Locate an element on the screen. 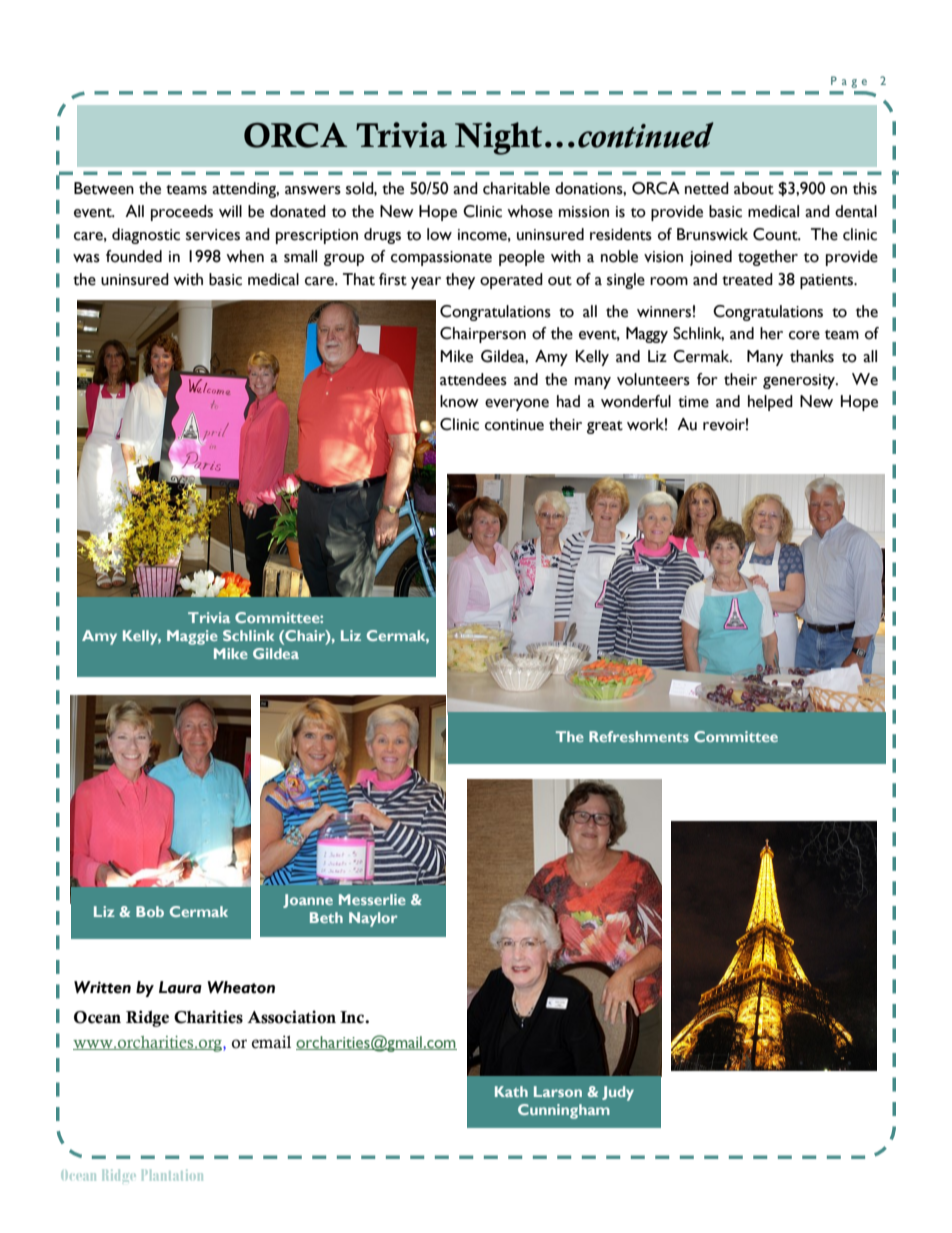  Refreshments is located at coordinates (639, 736).
